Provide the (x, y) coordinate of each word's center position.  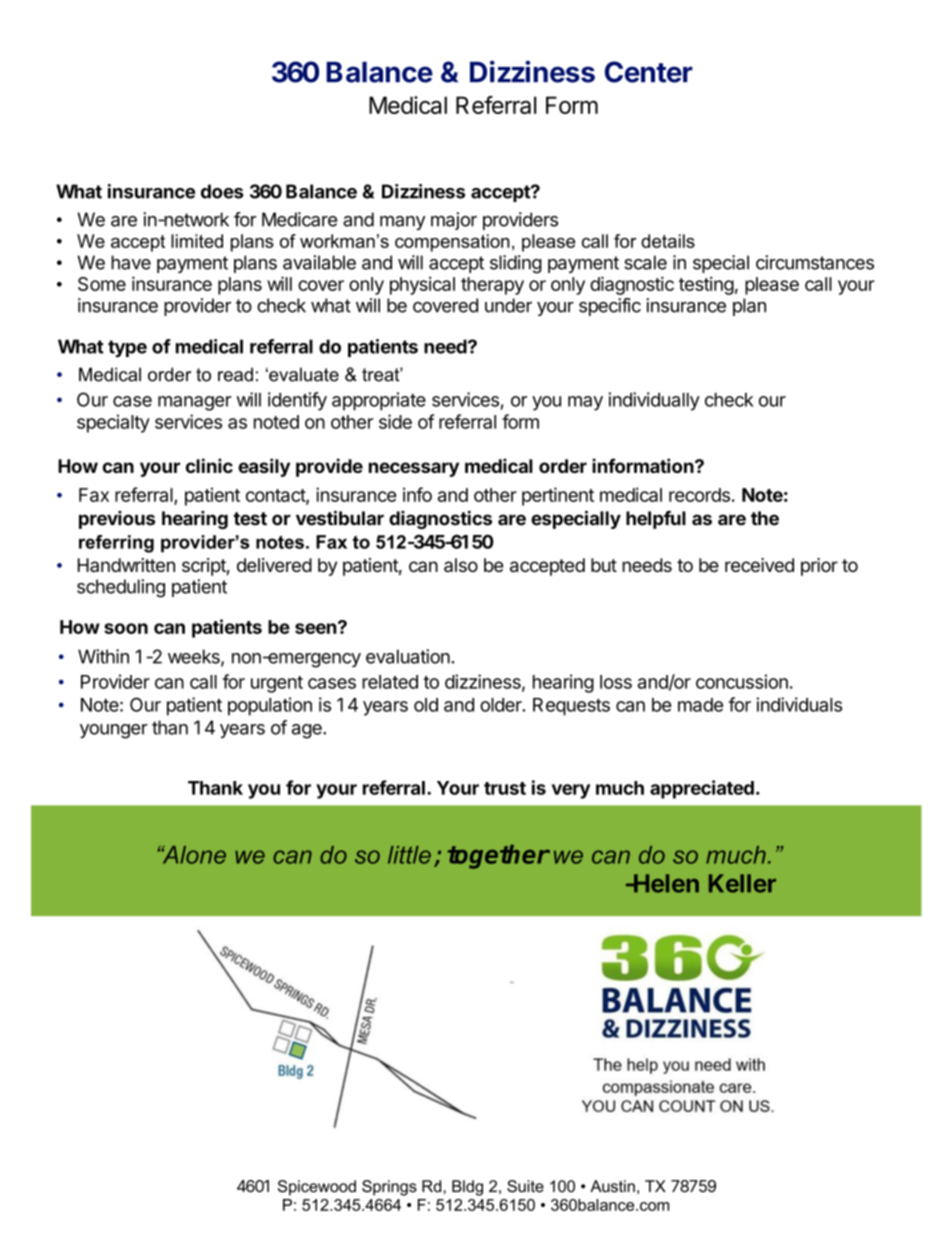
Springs (389, 1188)
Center (649, 72)
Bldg (467, 1188)
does (222, 191)
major (454, 221)
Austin (612, 1186)
